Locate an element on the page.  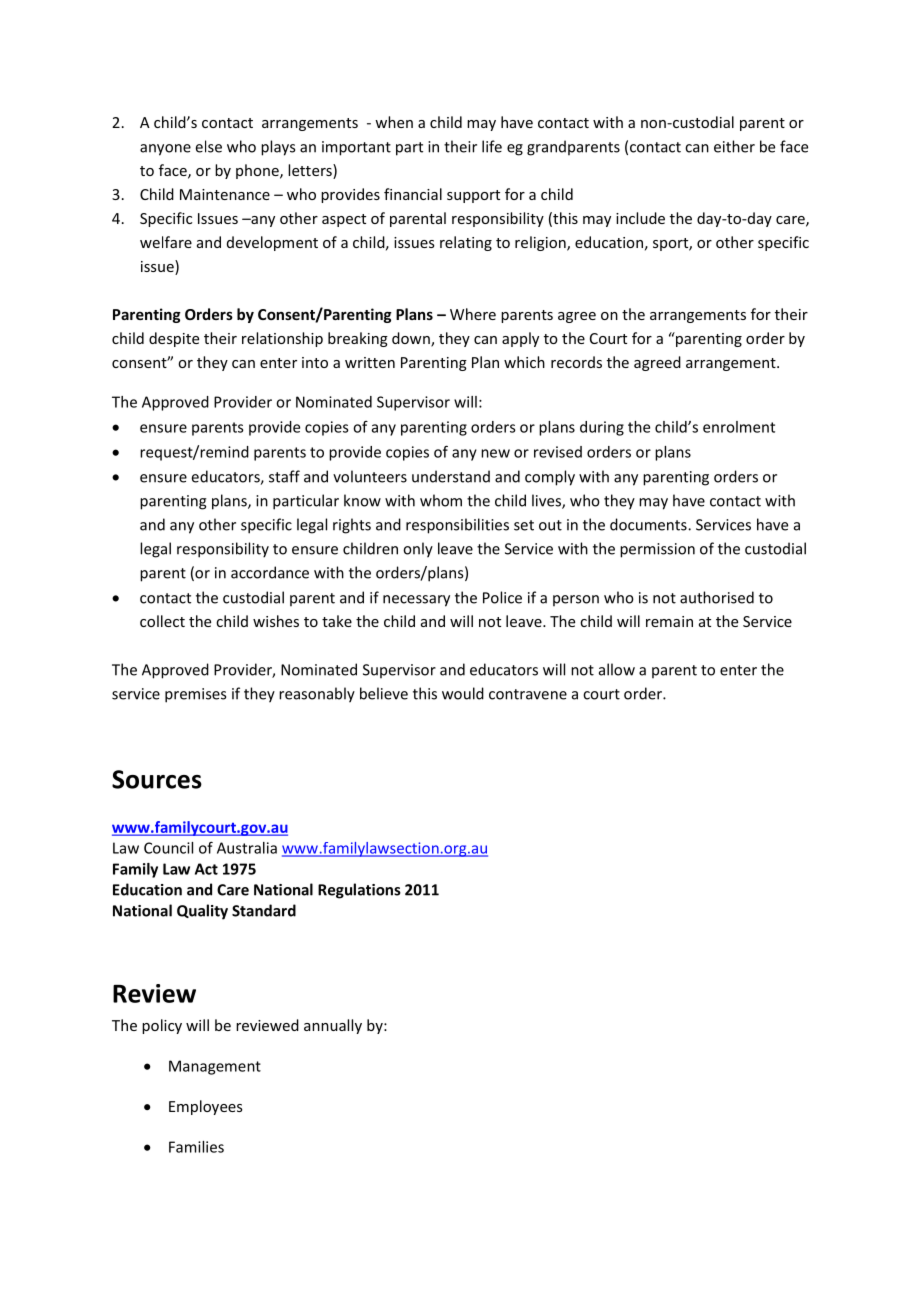
annually is located at coordinates (333, 1026).
